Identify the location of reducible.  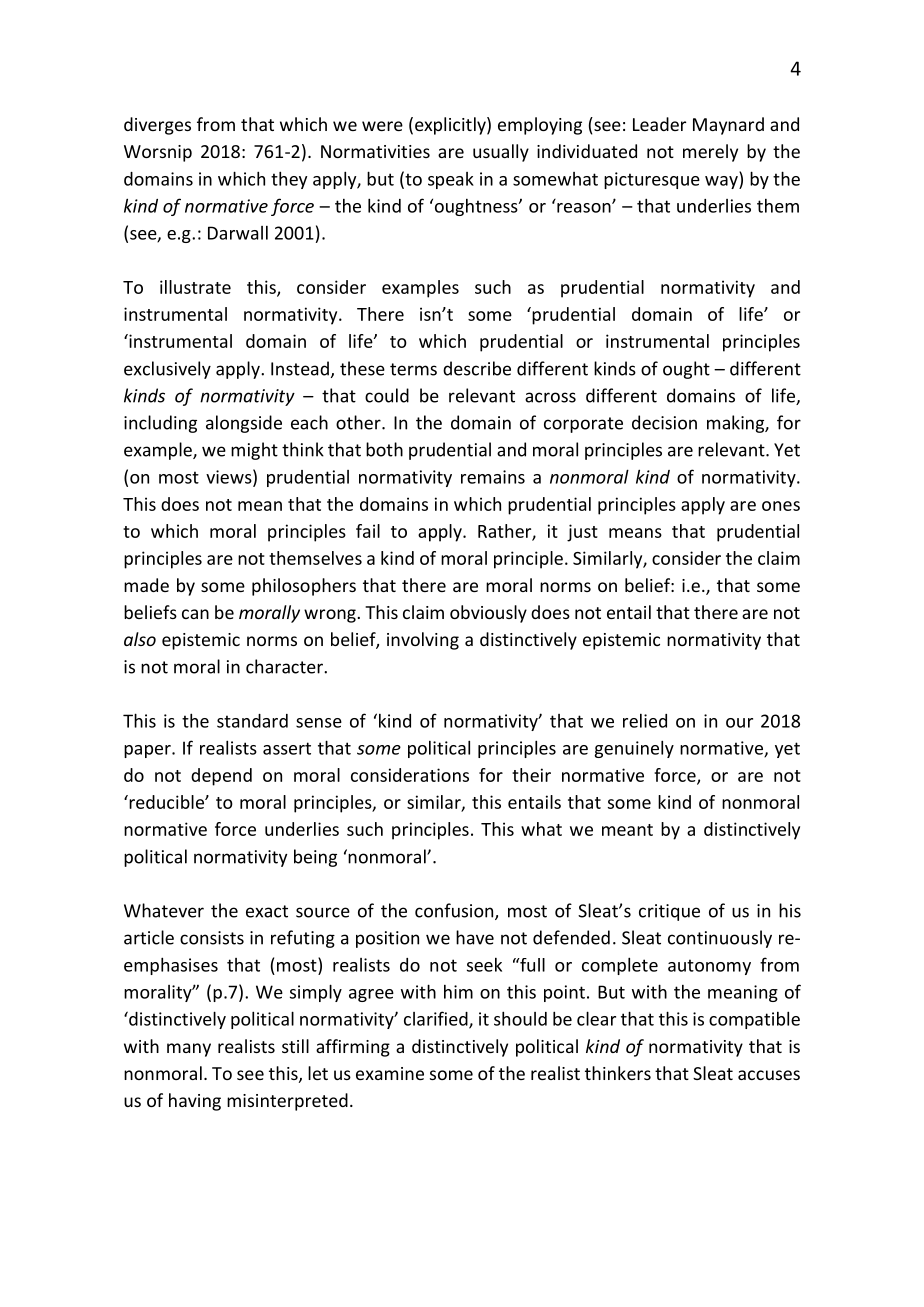
(166, 802).
